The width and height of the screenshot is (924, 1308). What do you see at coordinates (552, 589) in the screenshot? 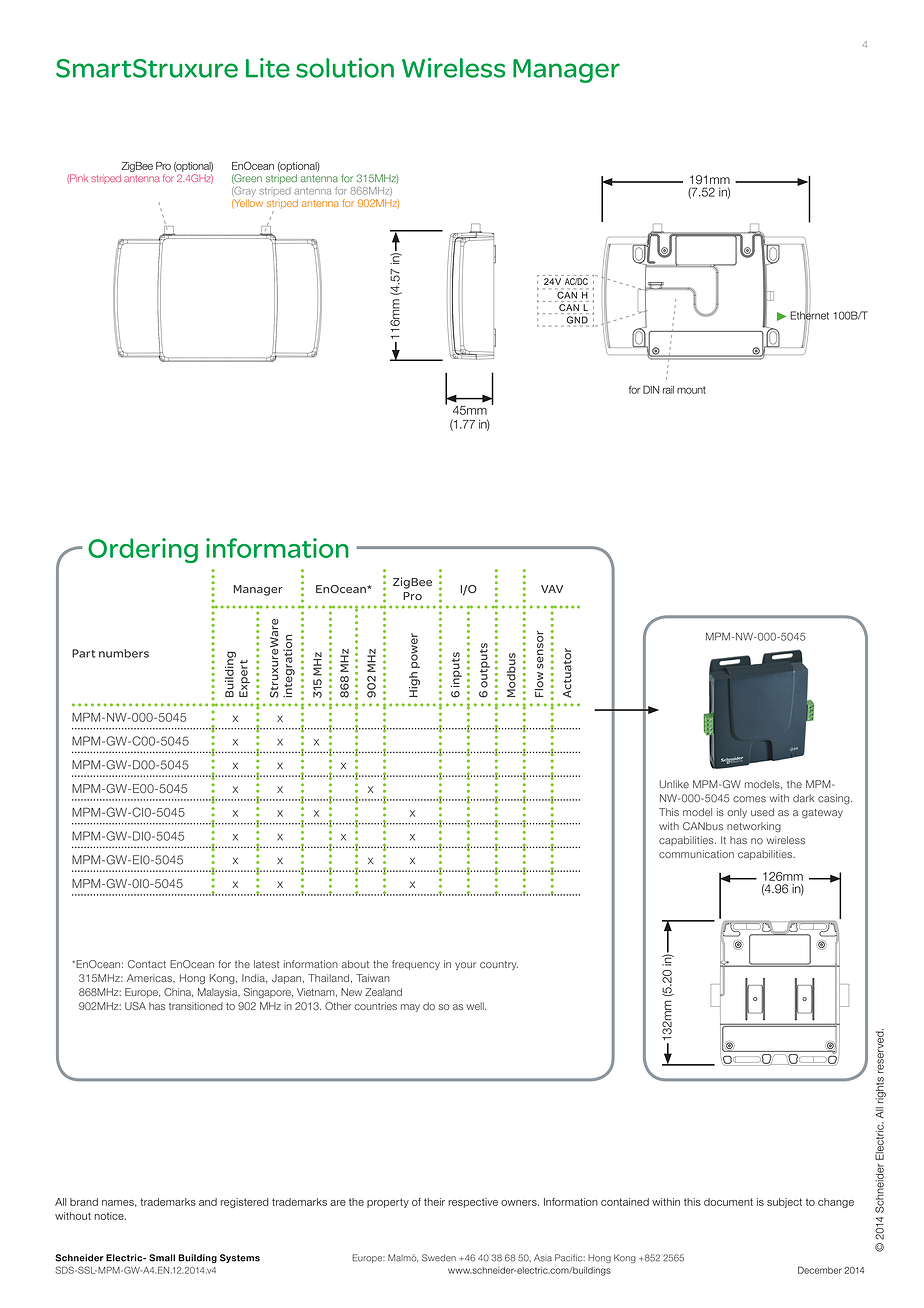
I see `VAV` at bounding box center [552, 589].
